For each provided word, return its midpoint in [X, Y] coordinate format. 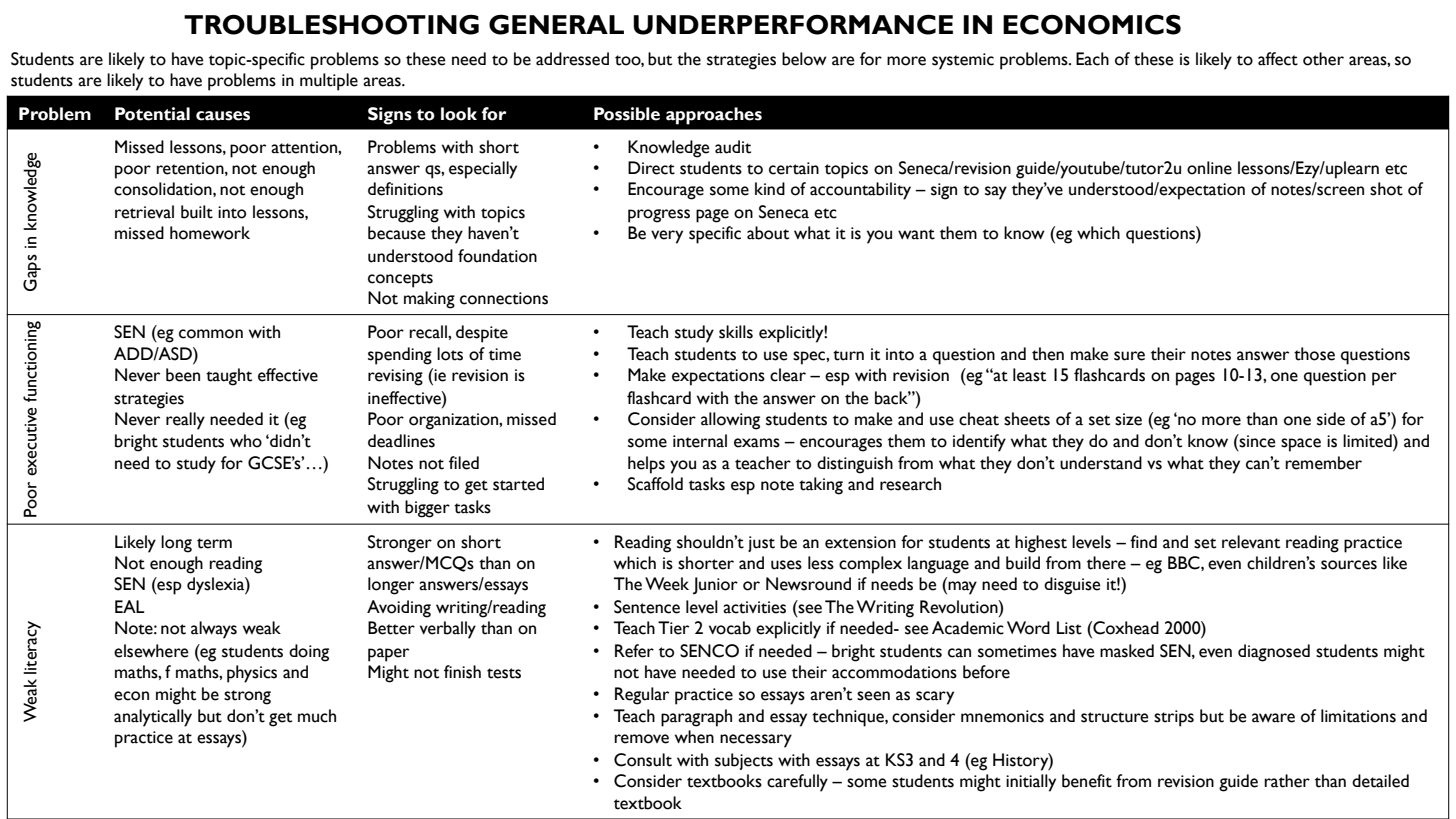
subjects [744, 761]
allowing [730, 421]
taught [229, 377]
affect [1278, 59]
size [1128, 419]
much [317, 716]
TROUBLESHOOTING [331, 24]
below [804, 59]
